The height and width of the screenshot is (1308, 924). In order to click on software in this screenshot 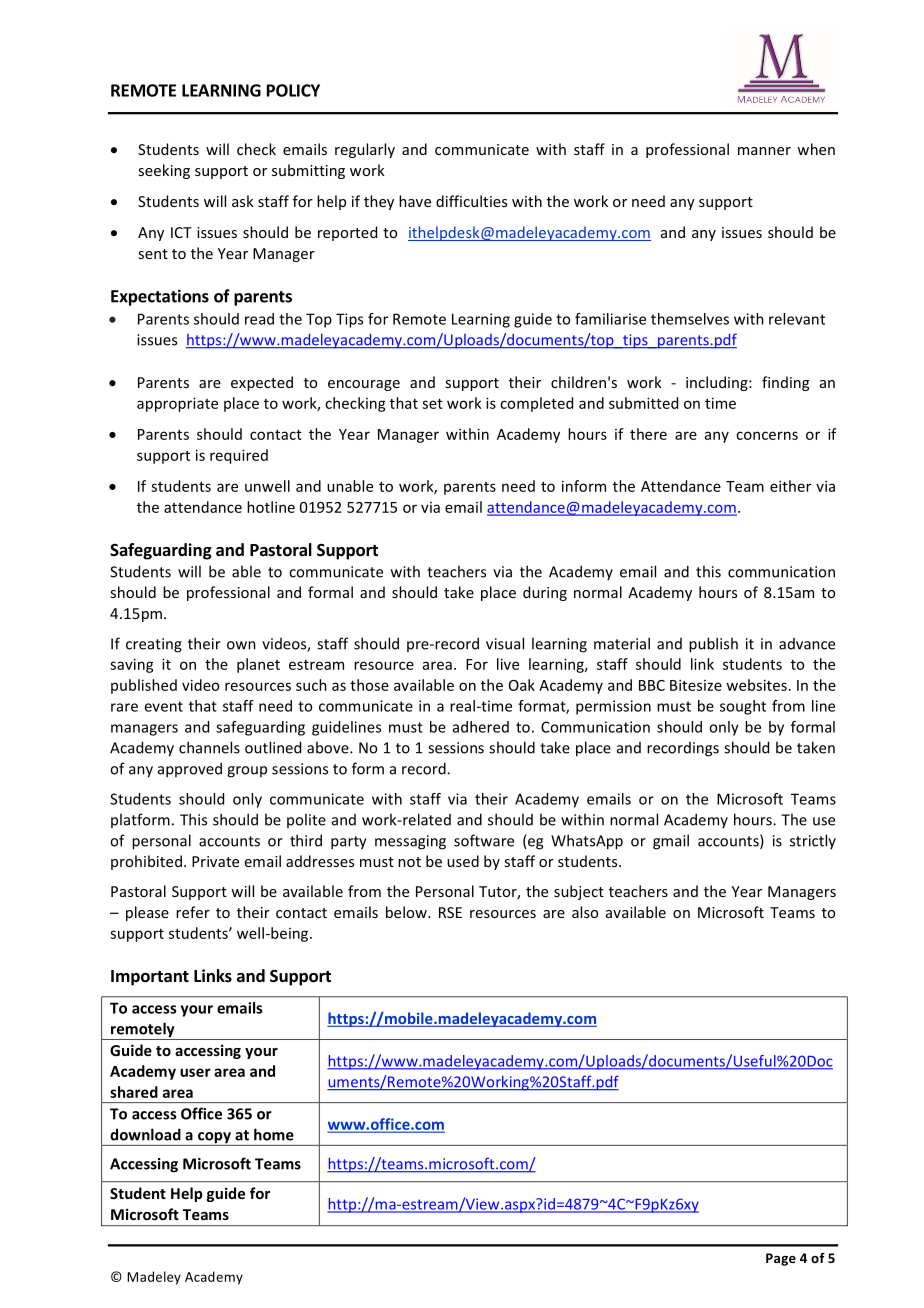, I will do `click(484, 840)`.
